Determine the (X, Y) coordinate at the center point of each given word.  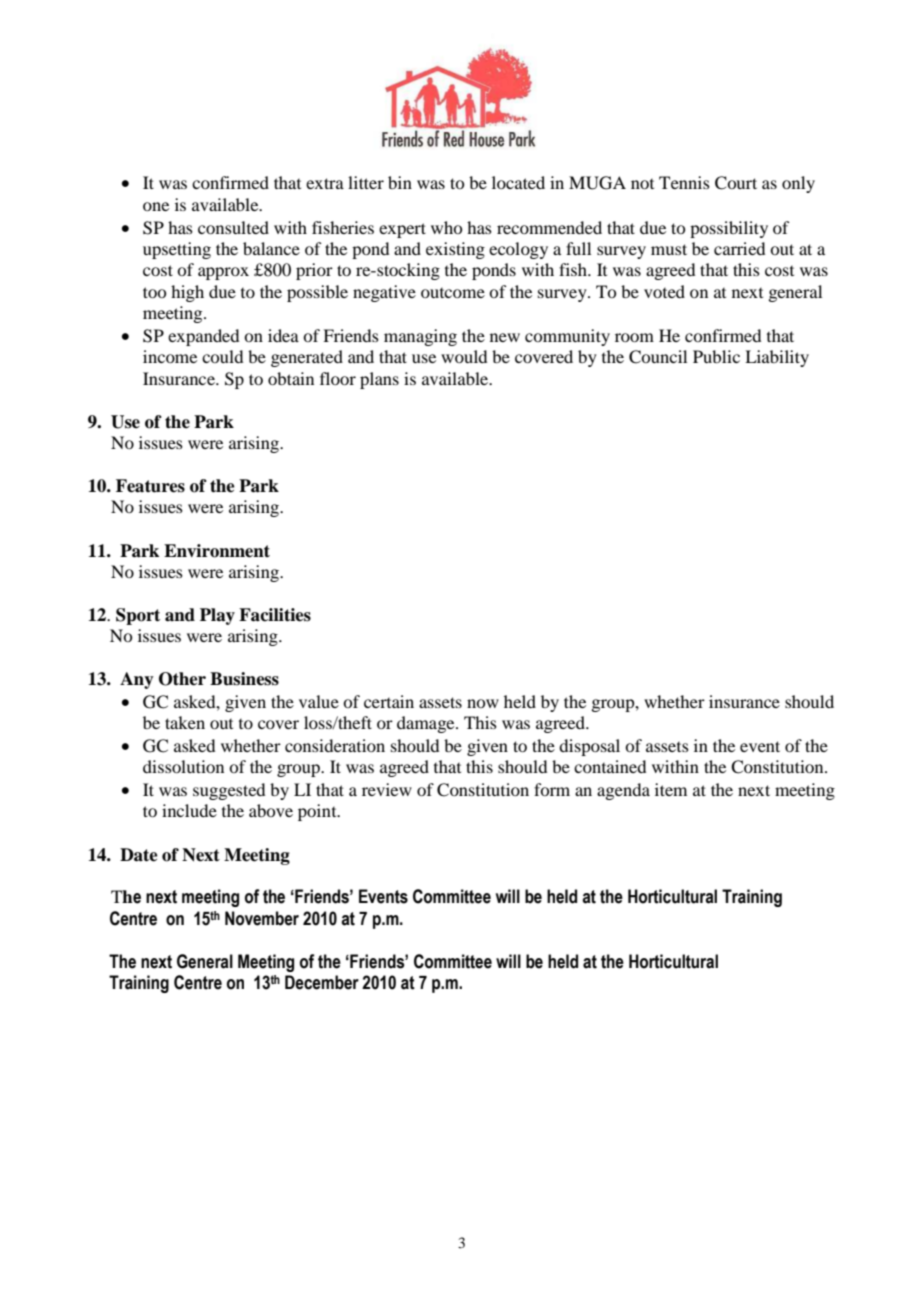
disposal (589, 747)
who (446, 227)
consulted (233, 227)
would (464, 356)
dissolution (183, 766)
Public (716, 356)
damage (427, 724)
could (222, 356)
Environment (217, 551)
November (262, 918)
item (671, 789)
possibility (729, 229)
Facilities (275, 615)
